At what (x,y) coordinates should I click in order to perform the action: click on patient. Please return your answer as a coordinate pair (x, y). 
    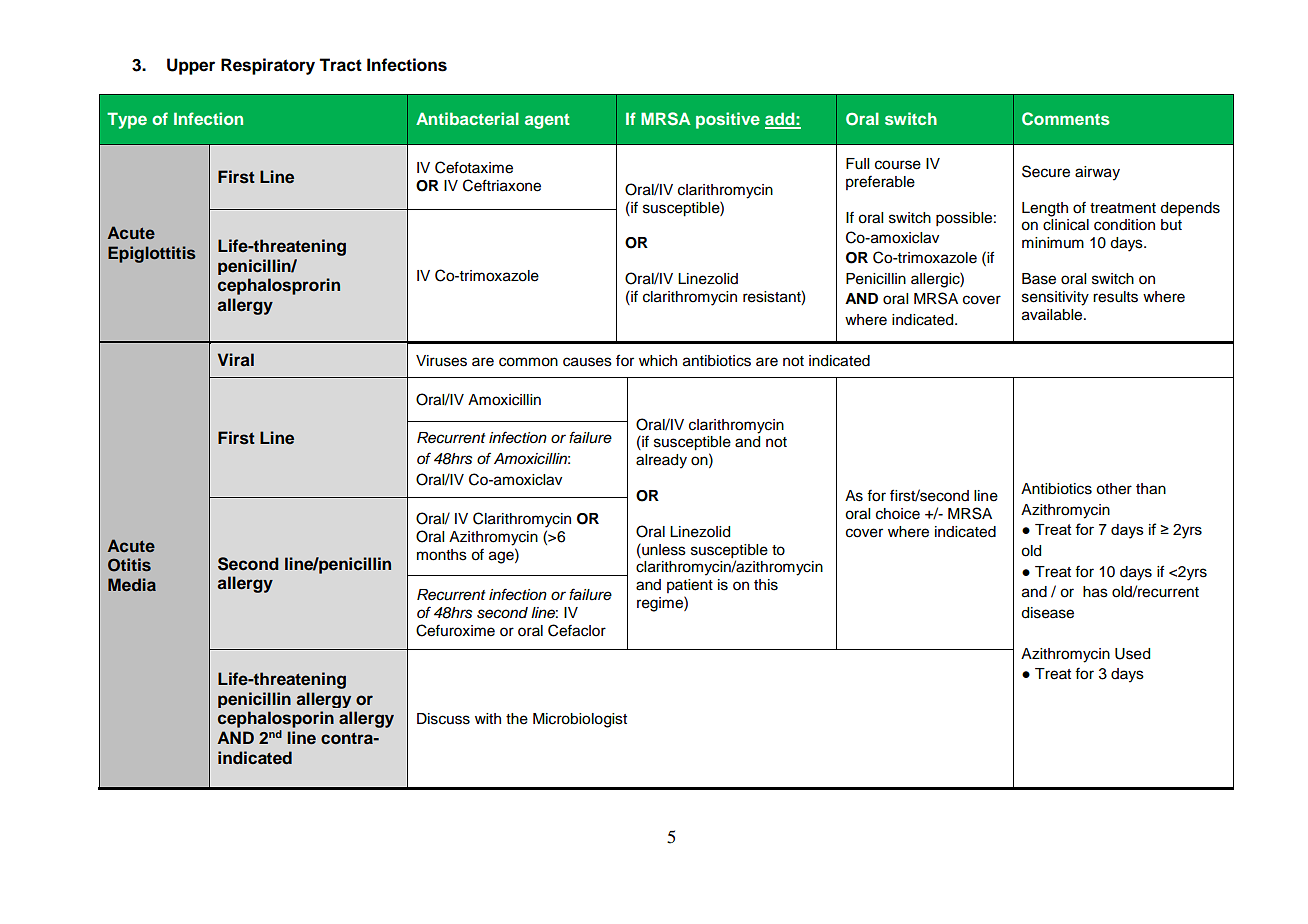
    Looking at the image, I should click on (690, 586).
